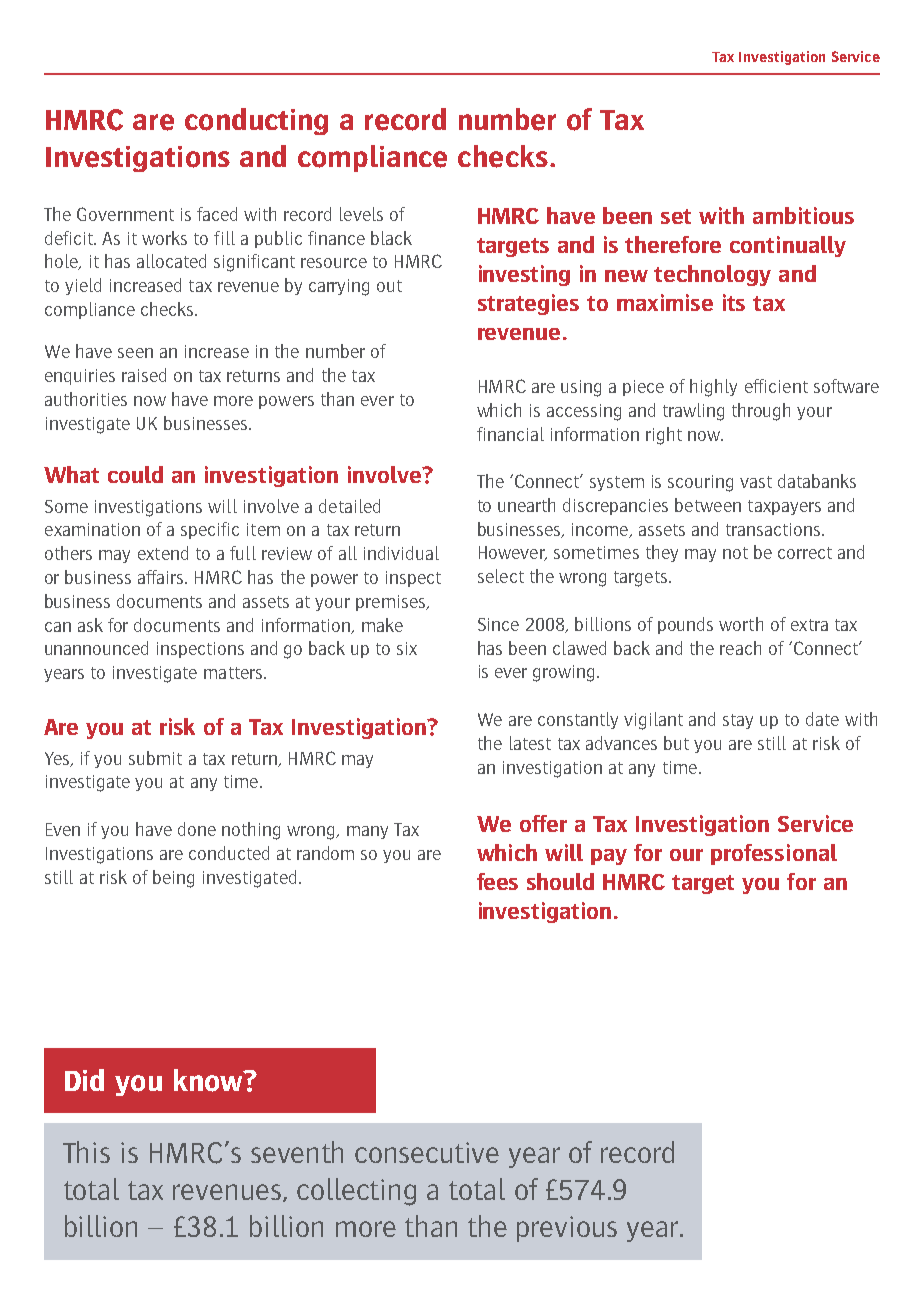 This screenshot has height=1311, width=924. What do you see at coordinates (361, 214) in the screenshot?
I see `levels` at bounding box center [361, 214].
